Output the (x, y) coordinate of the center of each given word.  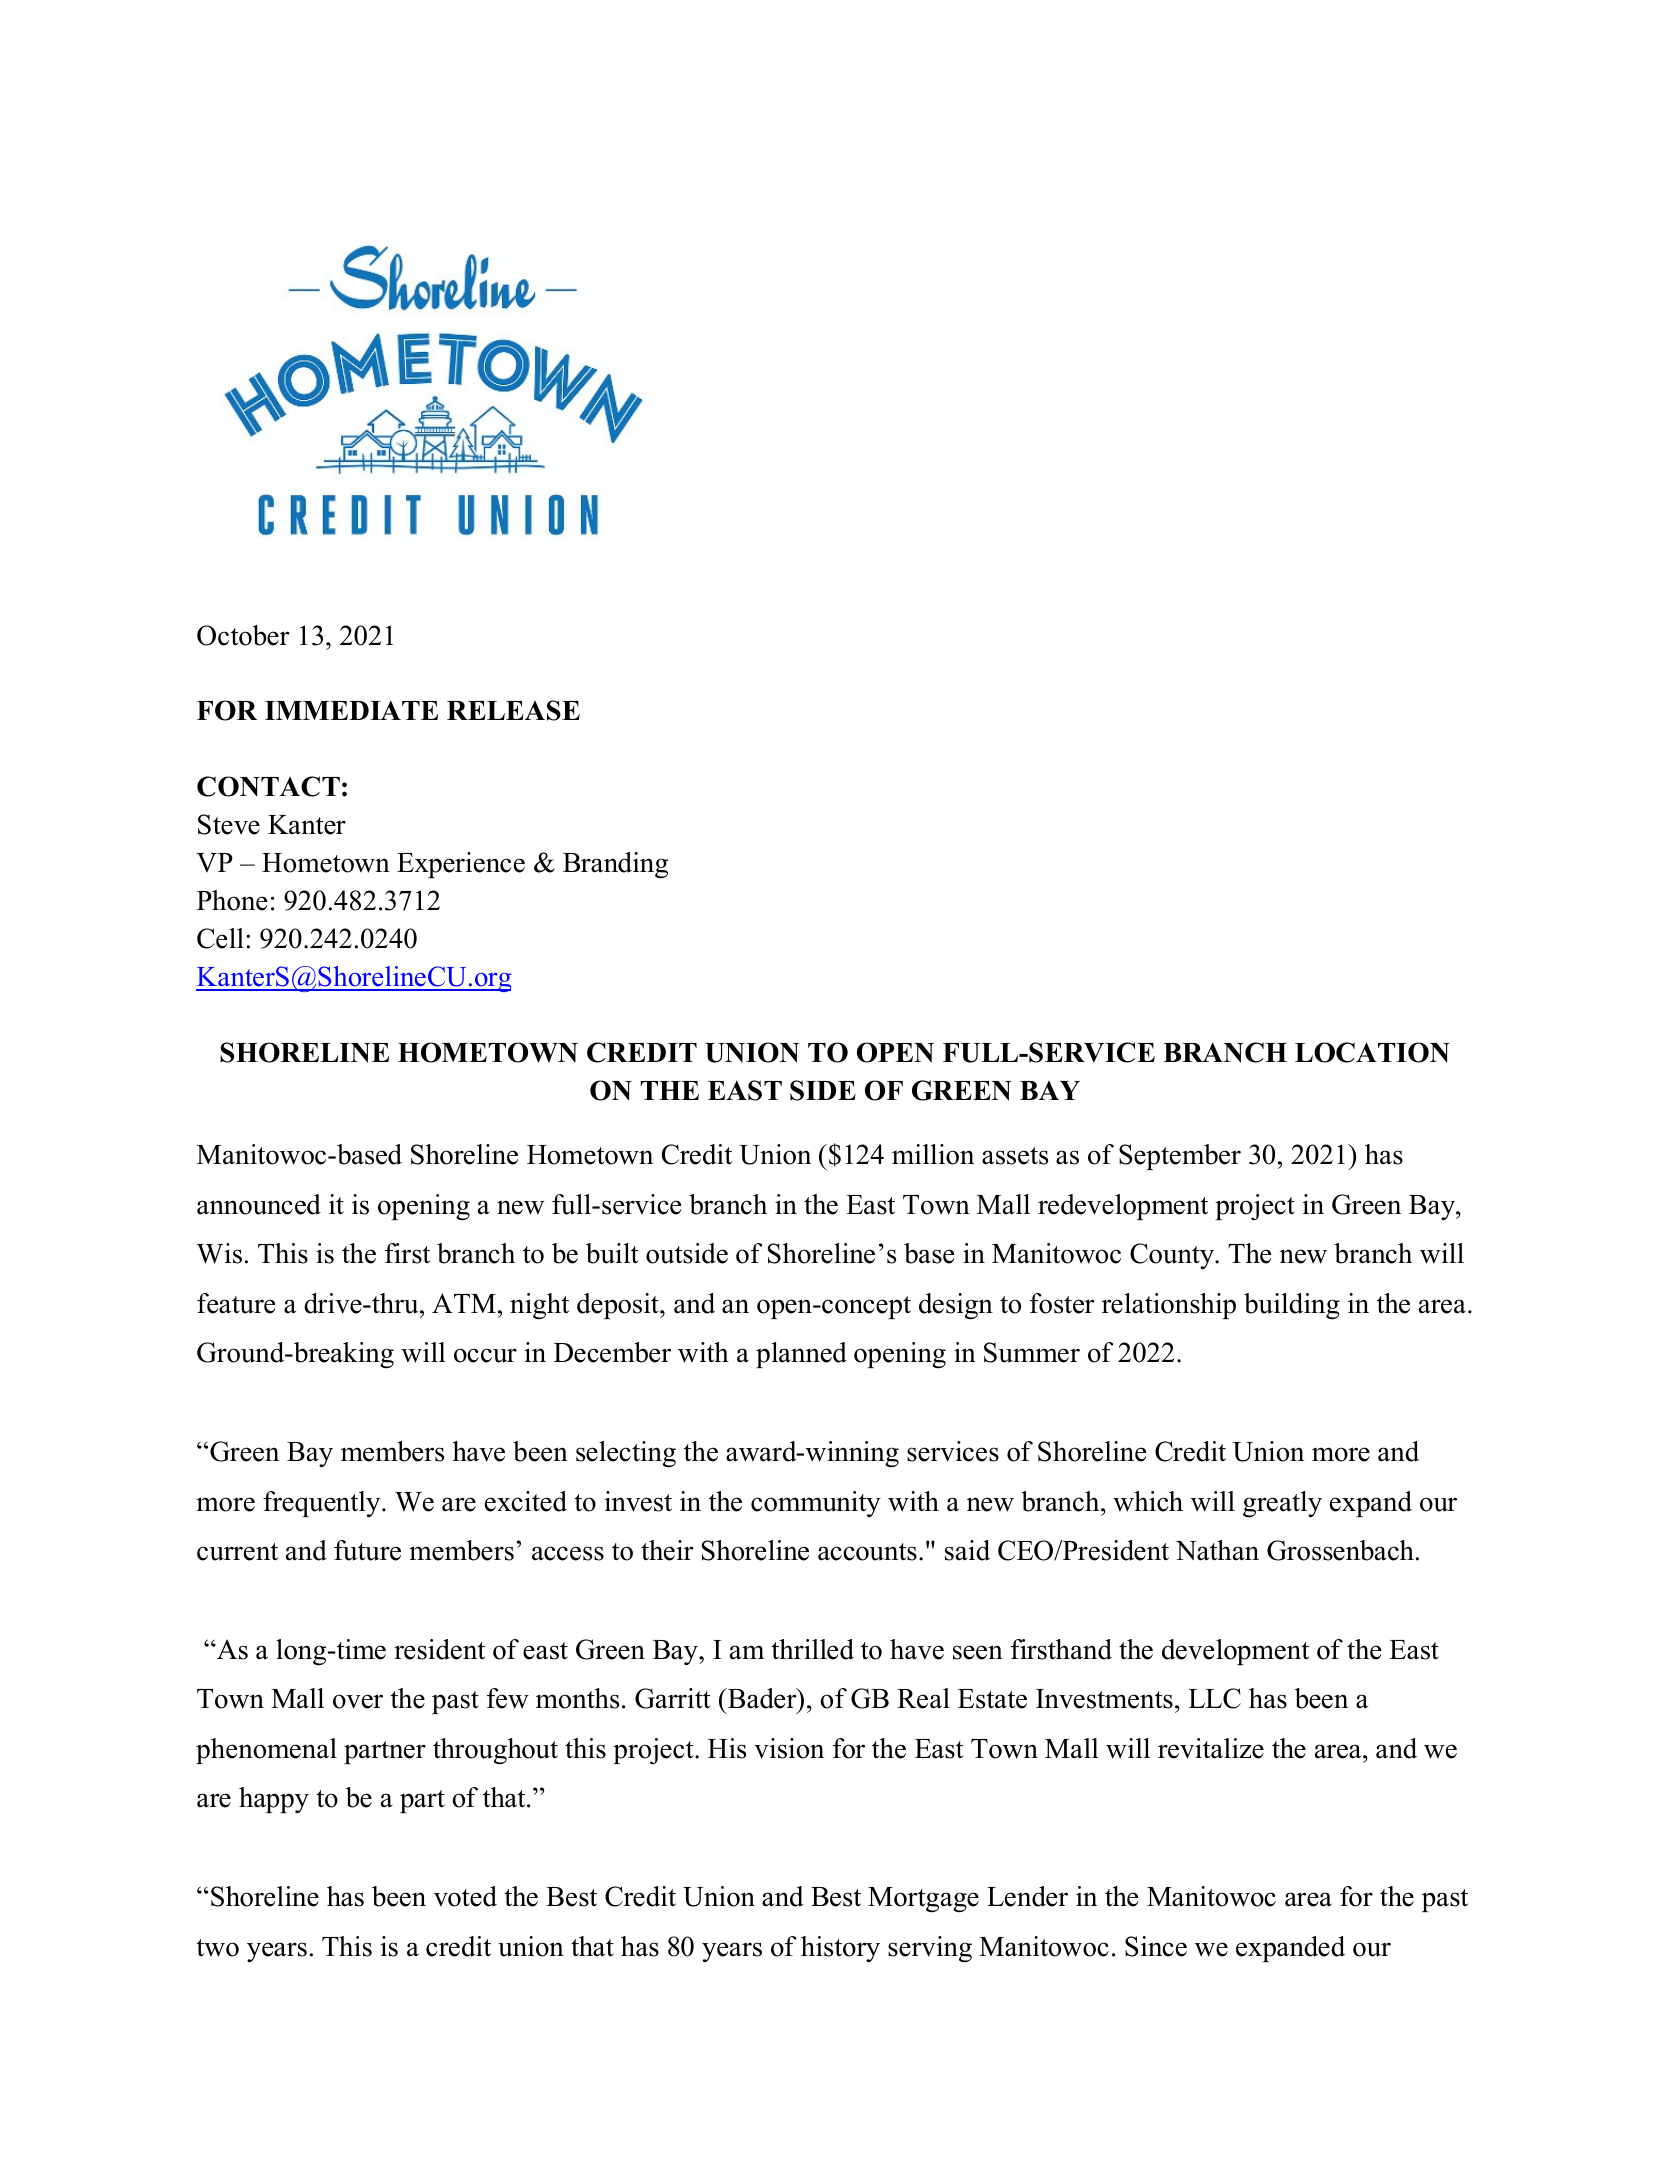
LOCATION (1372, 1052)
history (840, 1949)
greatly (1282, 1504)
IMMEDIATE (351, 710)
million (933, 1154)
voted (465, 1896)
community (816, 1504)
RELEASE (513, 710)
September (1180, 1157)
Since (1156, 1946)
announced (259, 1204)
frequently (323, 1504)
